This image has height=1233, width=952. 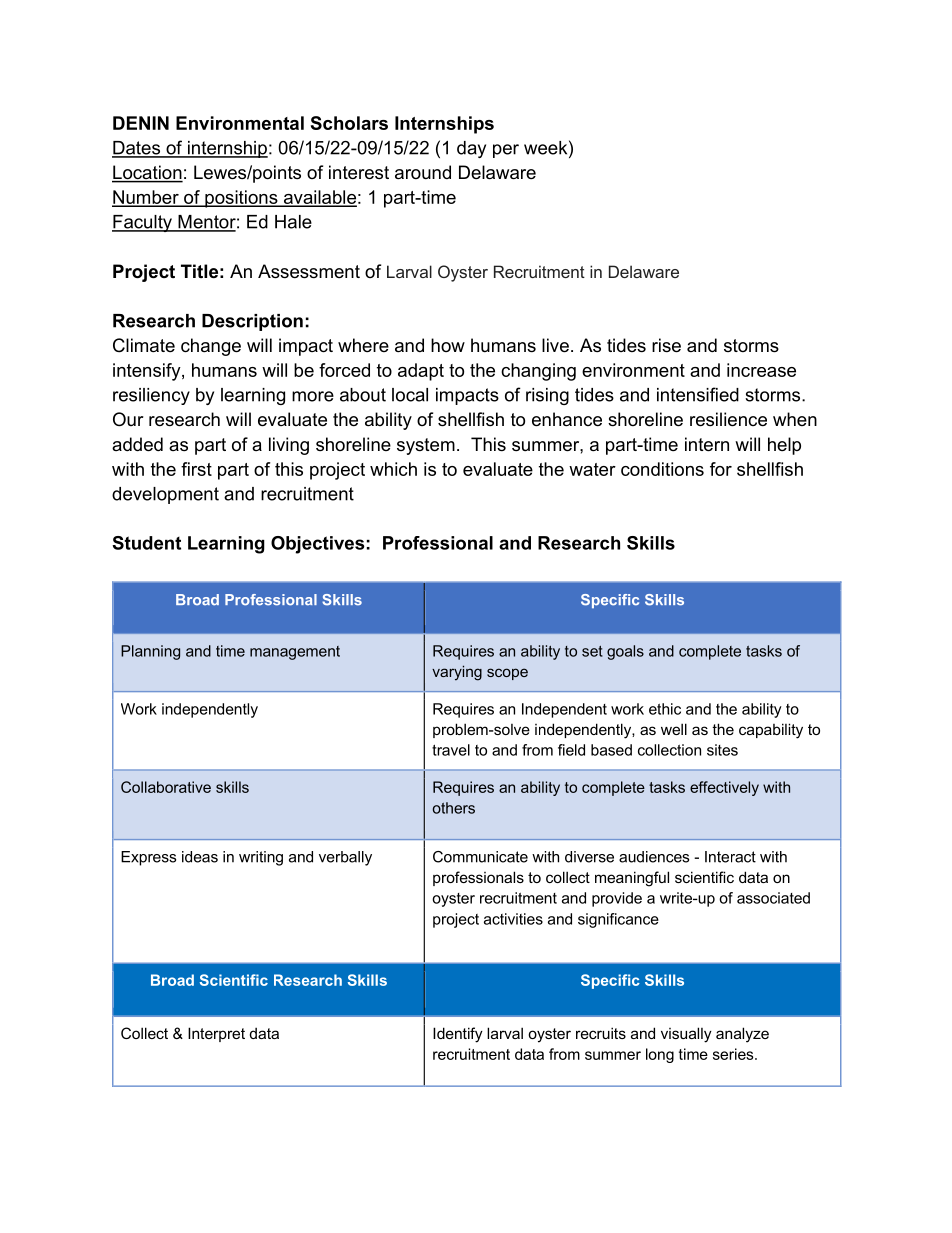 What do you see at coordinates (742, 1035) in the image?
I see `analyze` at bounding box center [742, 1035].
